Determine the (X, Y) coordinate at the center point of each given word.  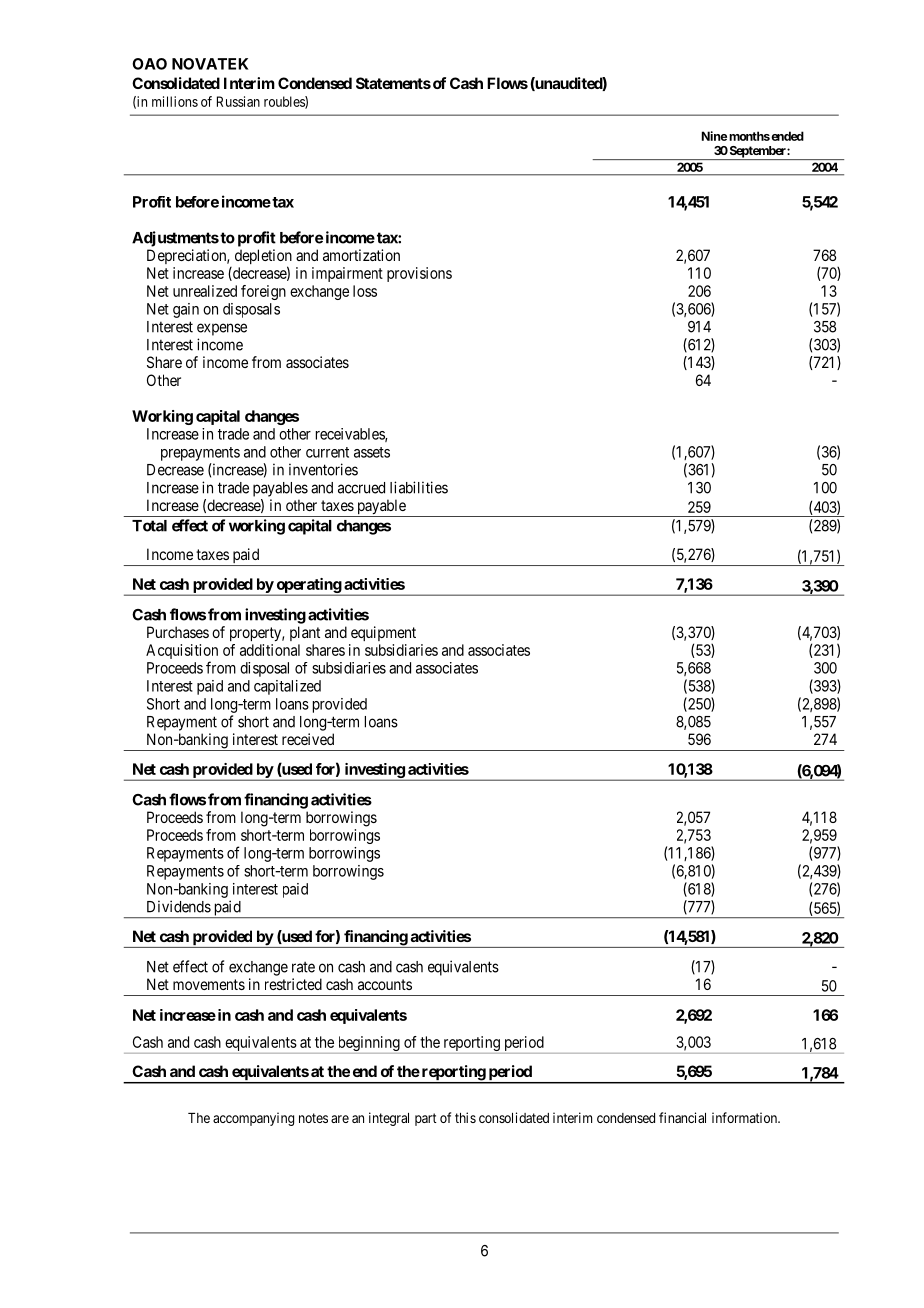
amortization (361, 255)
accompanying (253, 1119)
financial (682, 1117)
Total (149, 526)
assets (372, 452)
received (308, 739)
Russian (238, 101)
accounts (385, 984)
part (426, 1119)
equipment (383, 633)
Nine (714, 136)
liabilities (419, 487)
